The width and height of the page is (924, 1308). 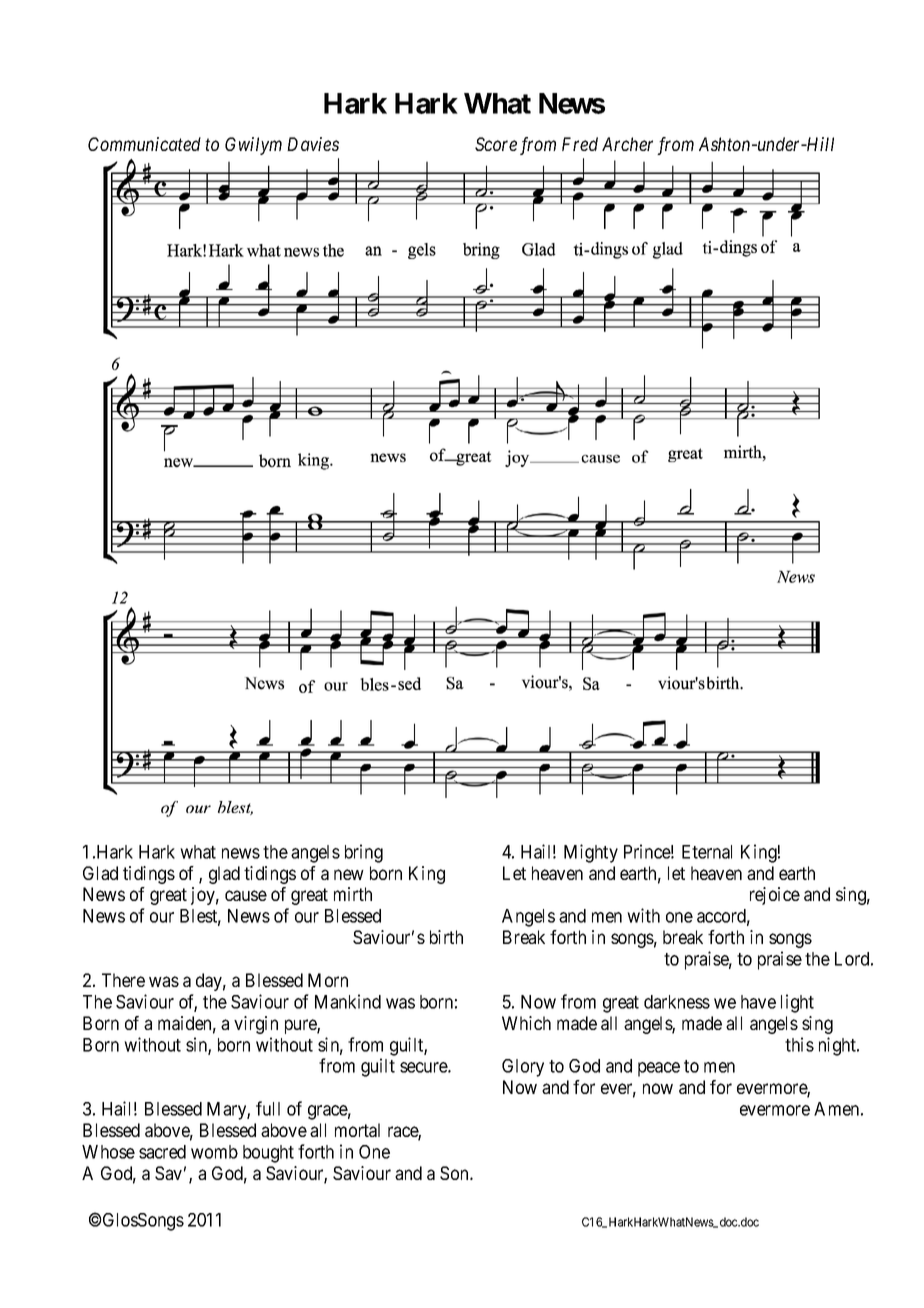 I want to click on cause, so click(x=246, y=895).
